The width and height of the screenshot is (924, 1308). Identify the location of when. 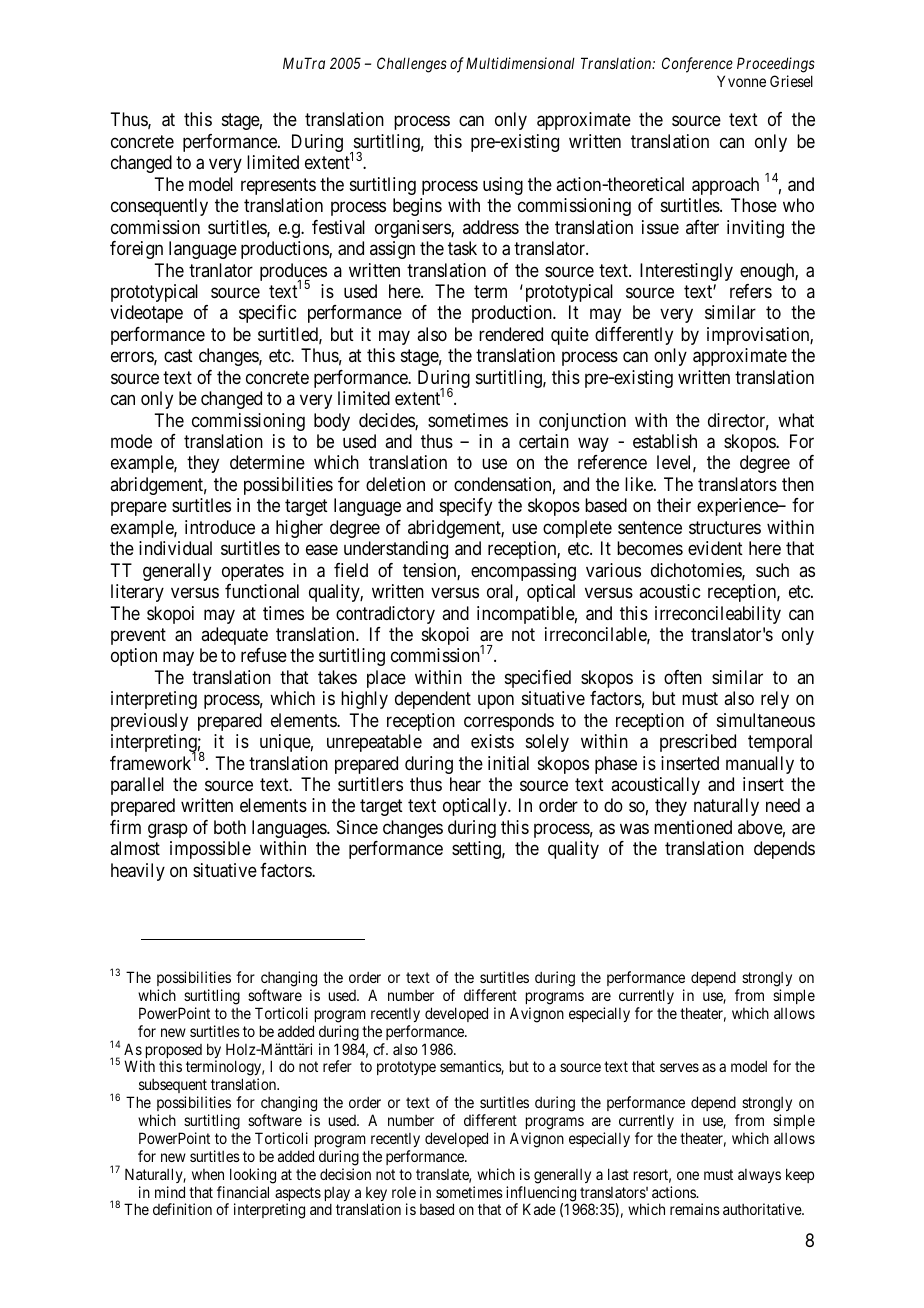
(208, 1174).
